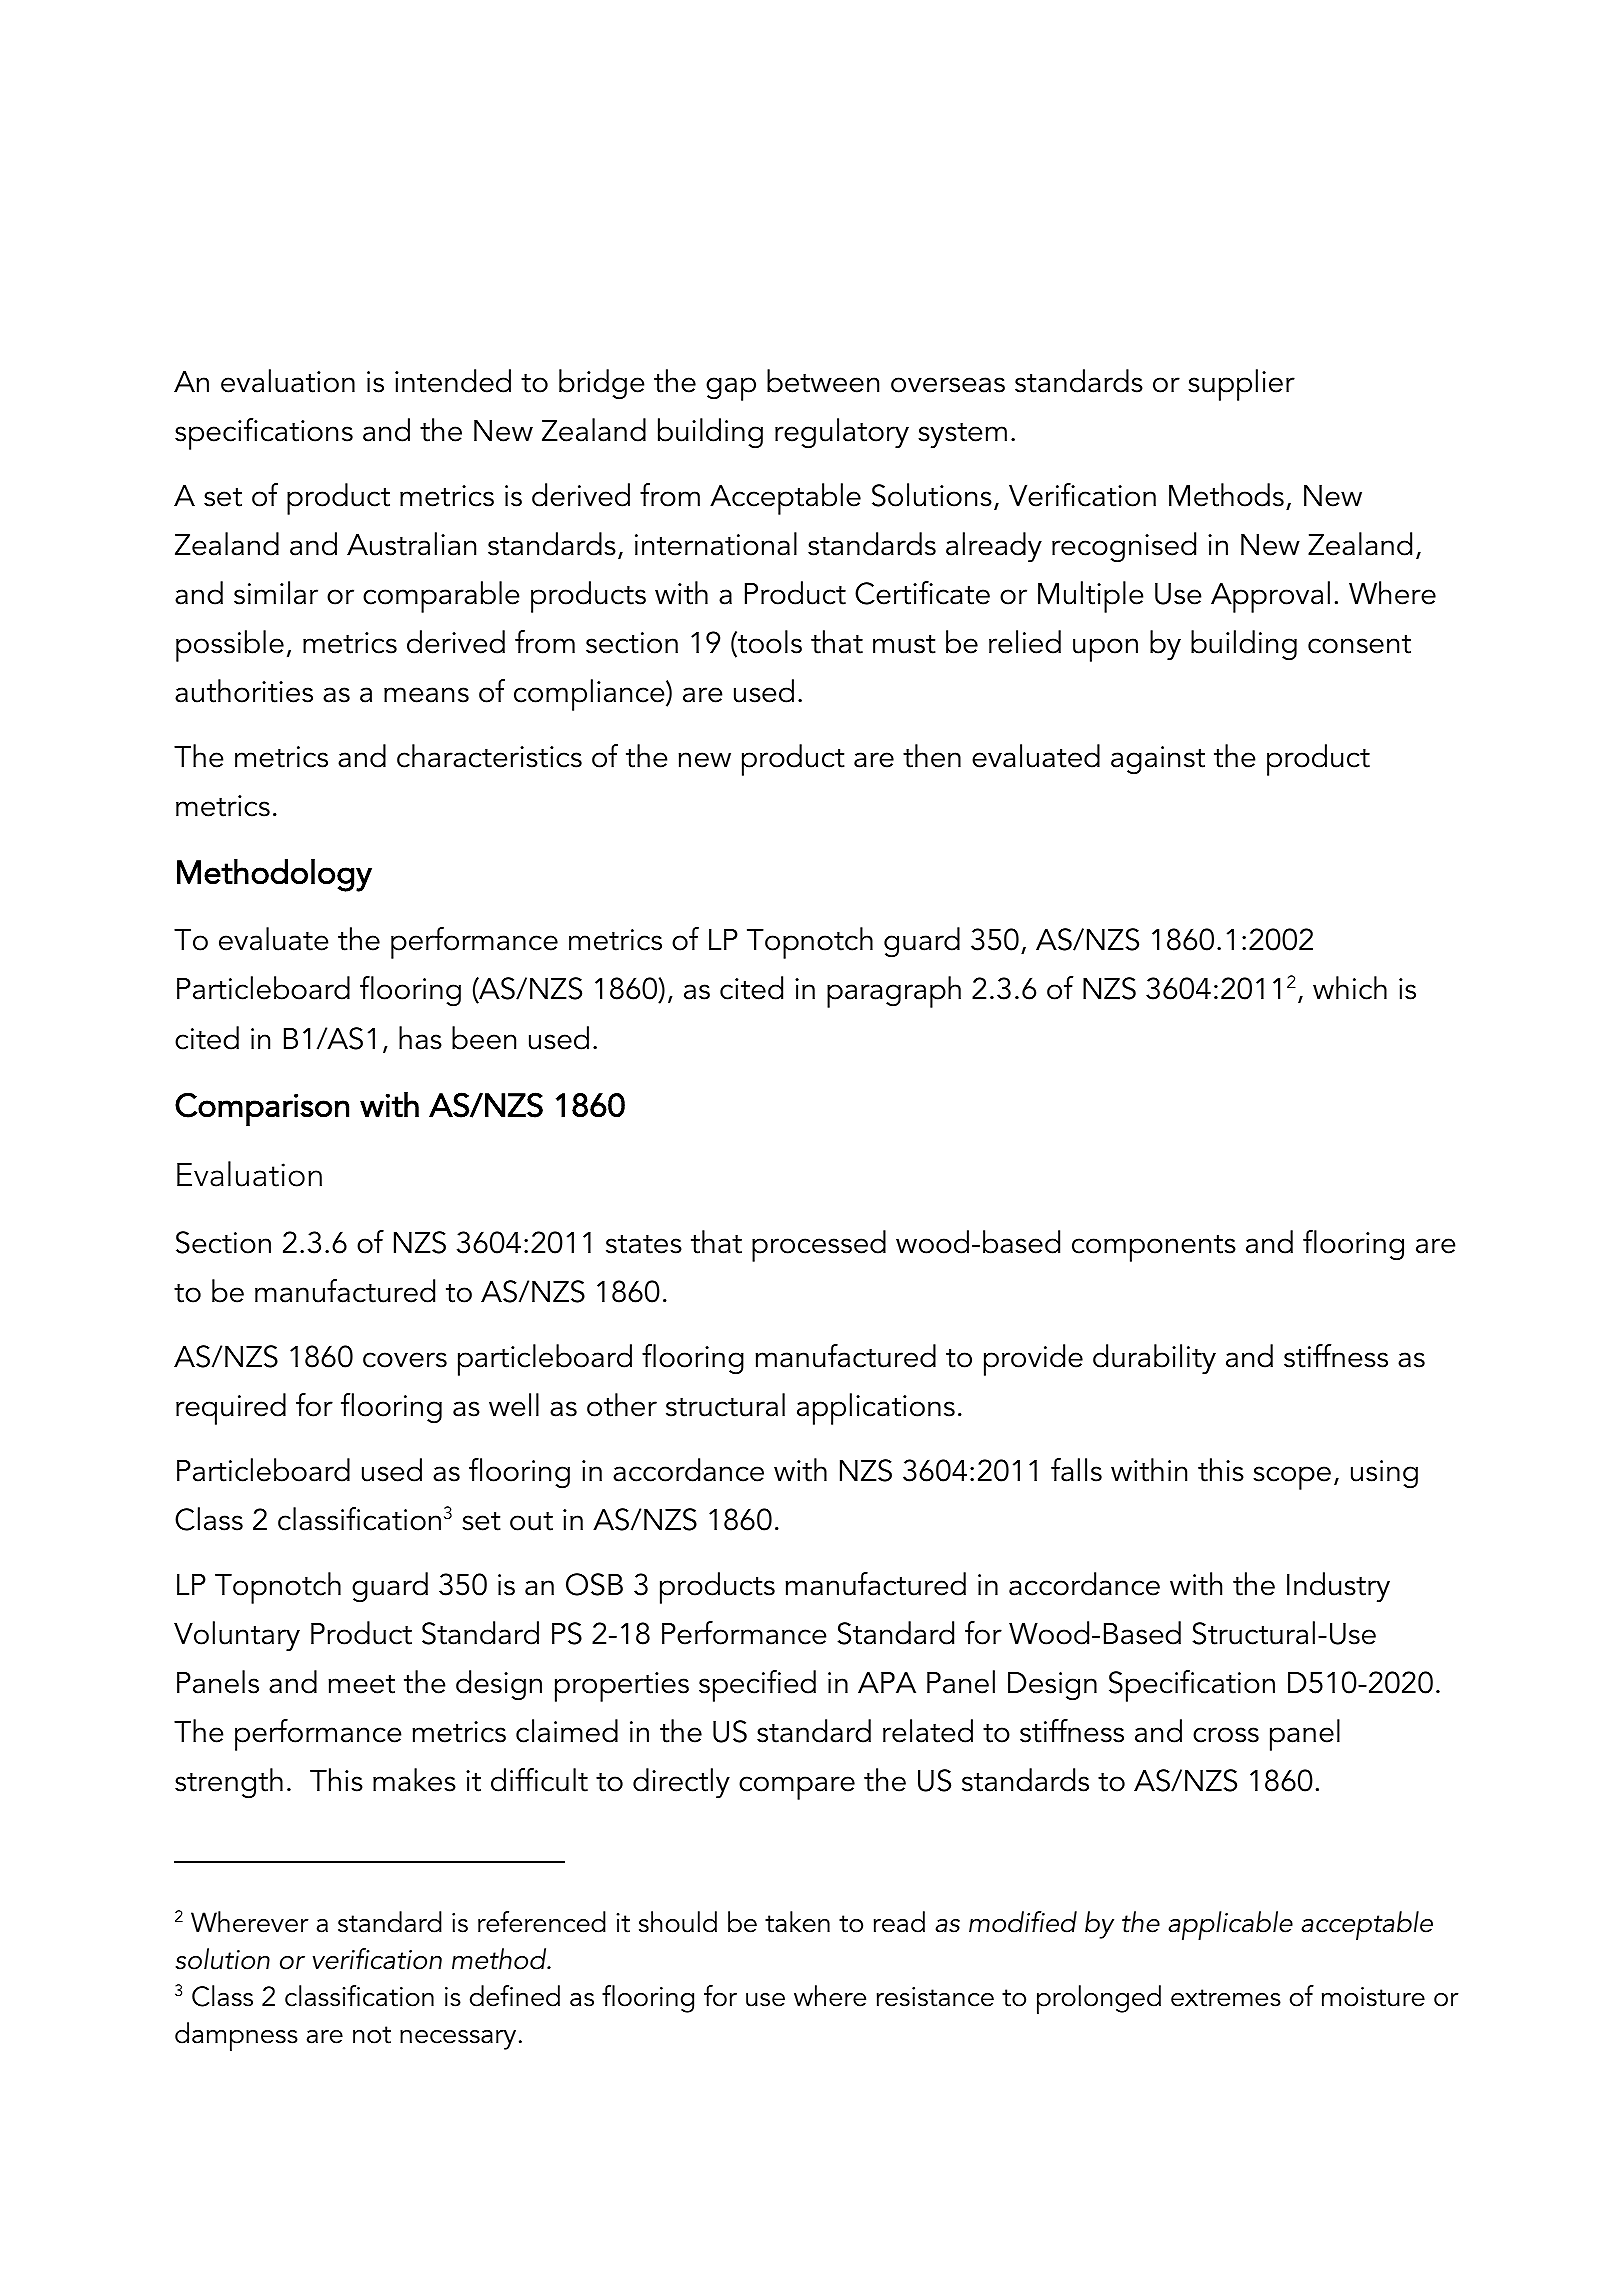  What do you see at coordinates (1158, 760) in the screenshot?
I see `against` at bounding box center [1158, 760].
